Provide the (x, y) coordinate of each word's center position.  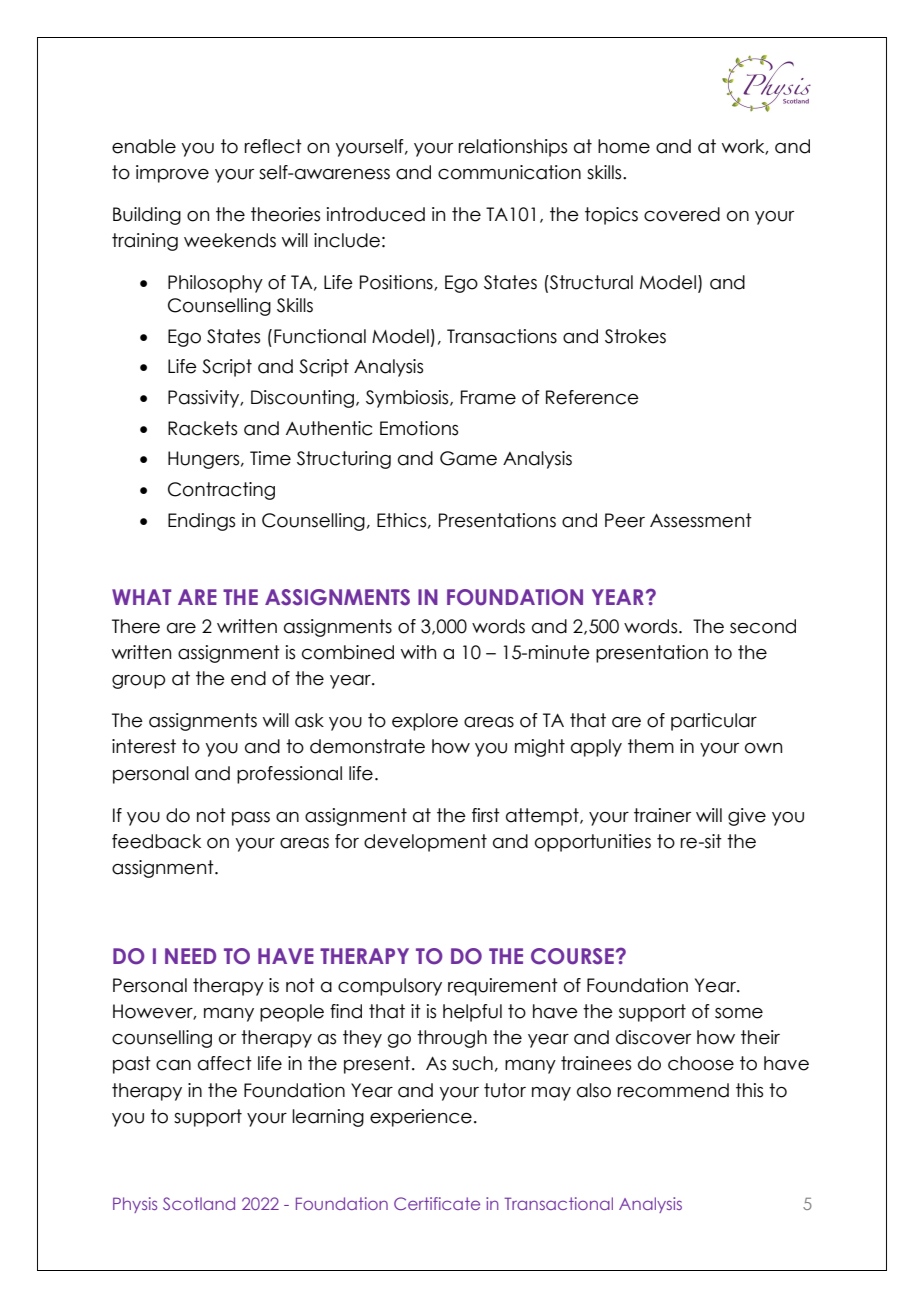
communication (509, 172)
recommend (673, 1090)
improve (172, 174)
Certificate (437, 1203)
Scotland (199, 1203)
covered (682, 214)
